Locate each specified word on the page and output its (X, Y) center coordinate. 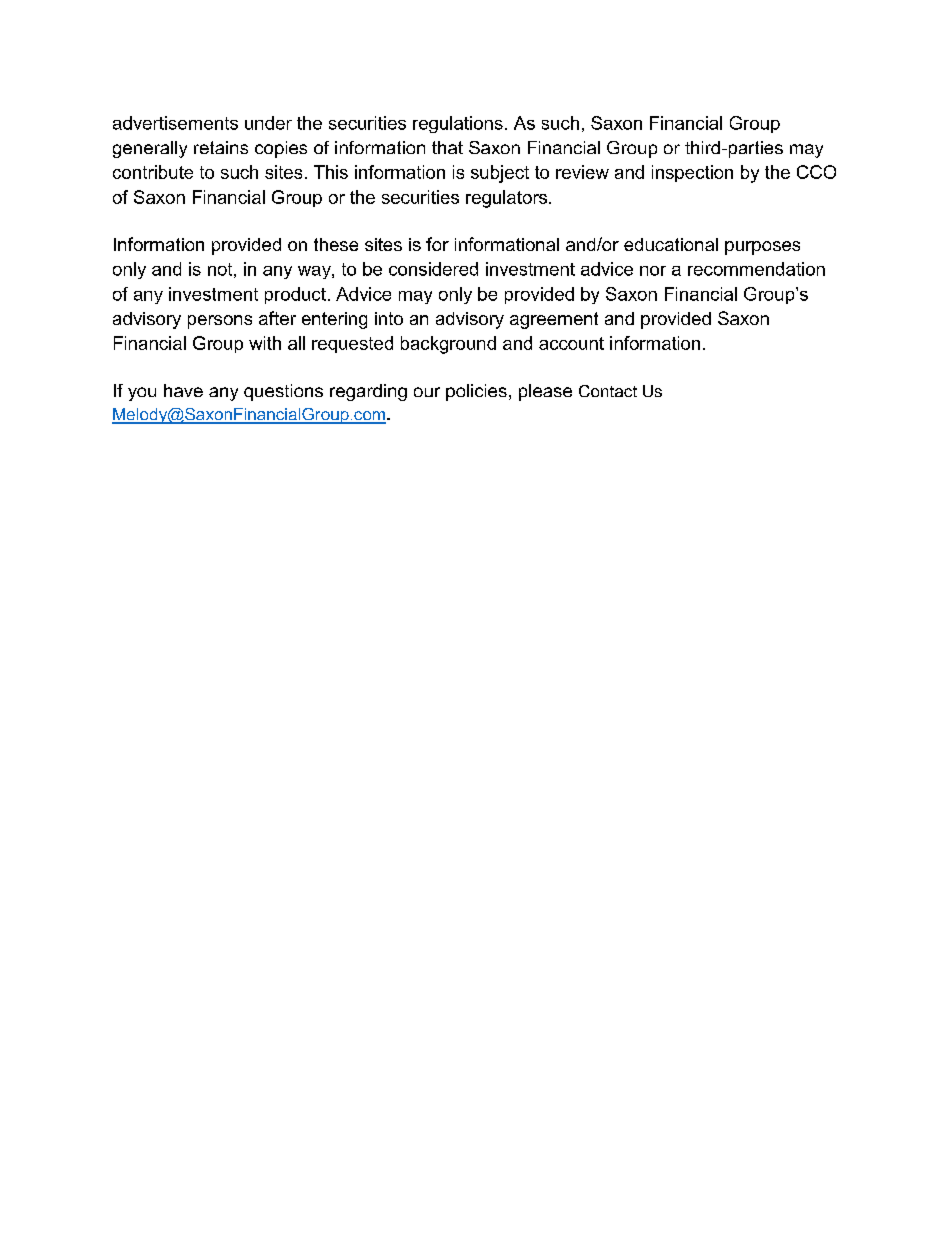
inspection (692, 173)
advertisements (175, 123)
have (183, 390)
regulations (458, 124)
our (427, 392)
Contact (608, 391)
